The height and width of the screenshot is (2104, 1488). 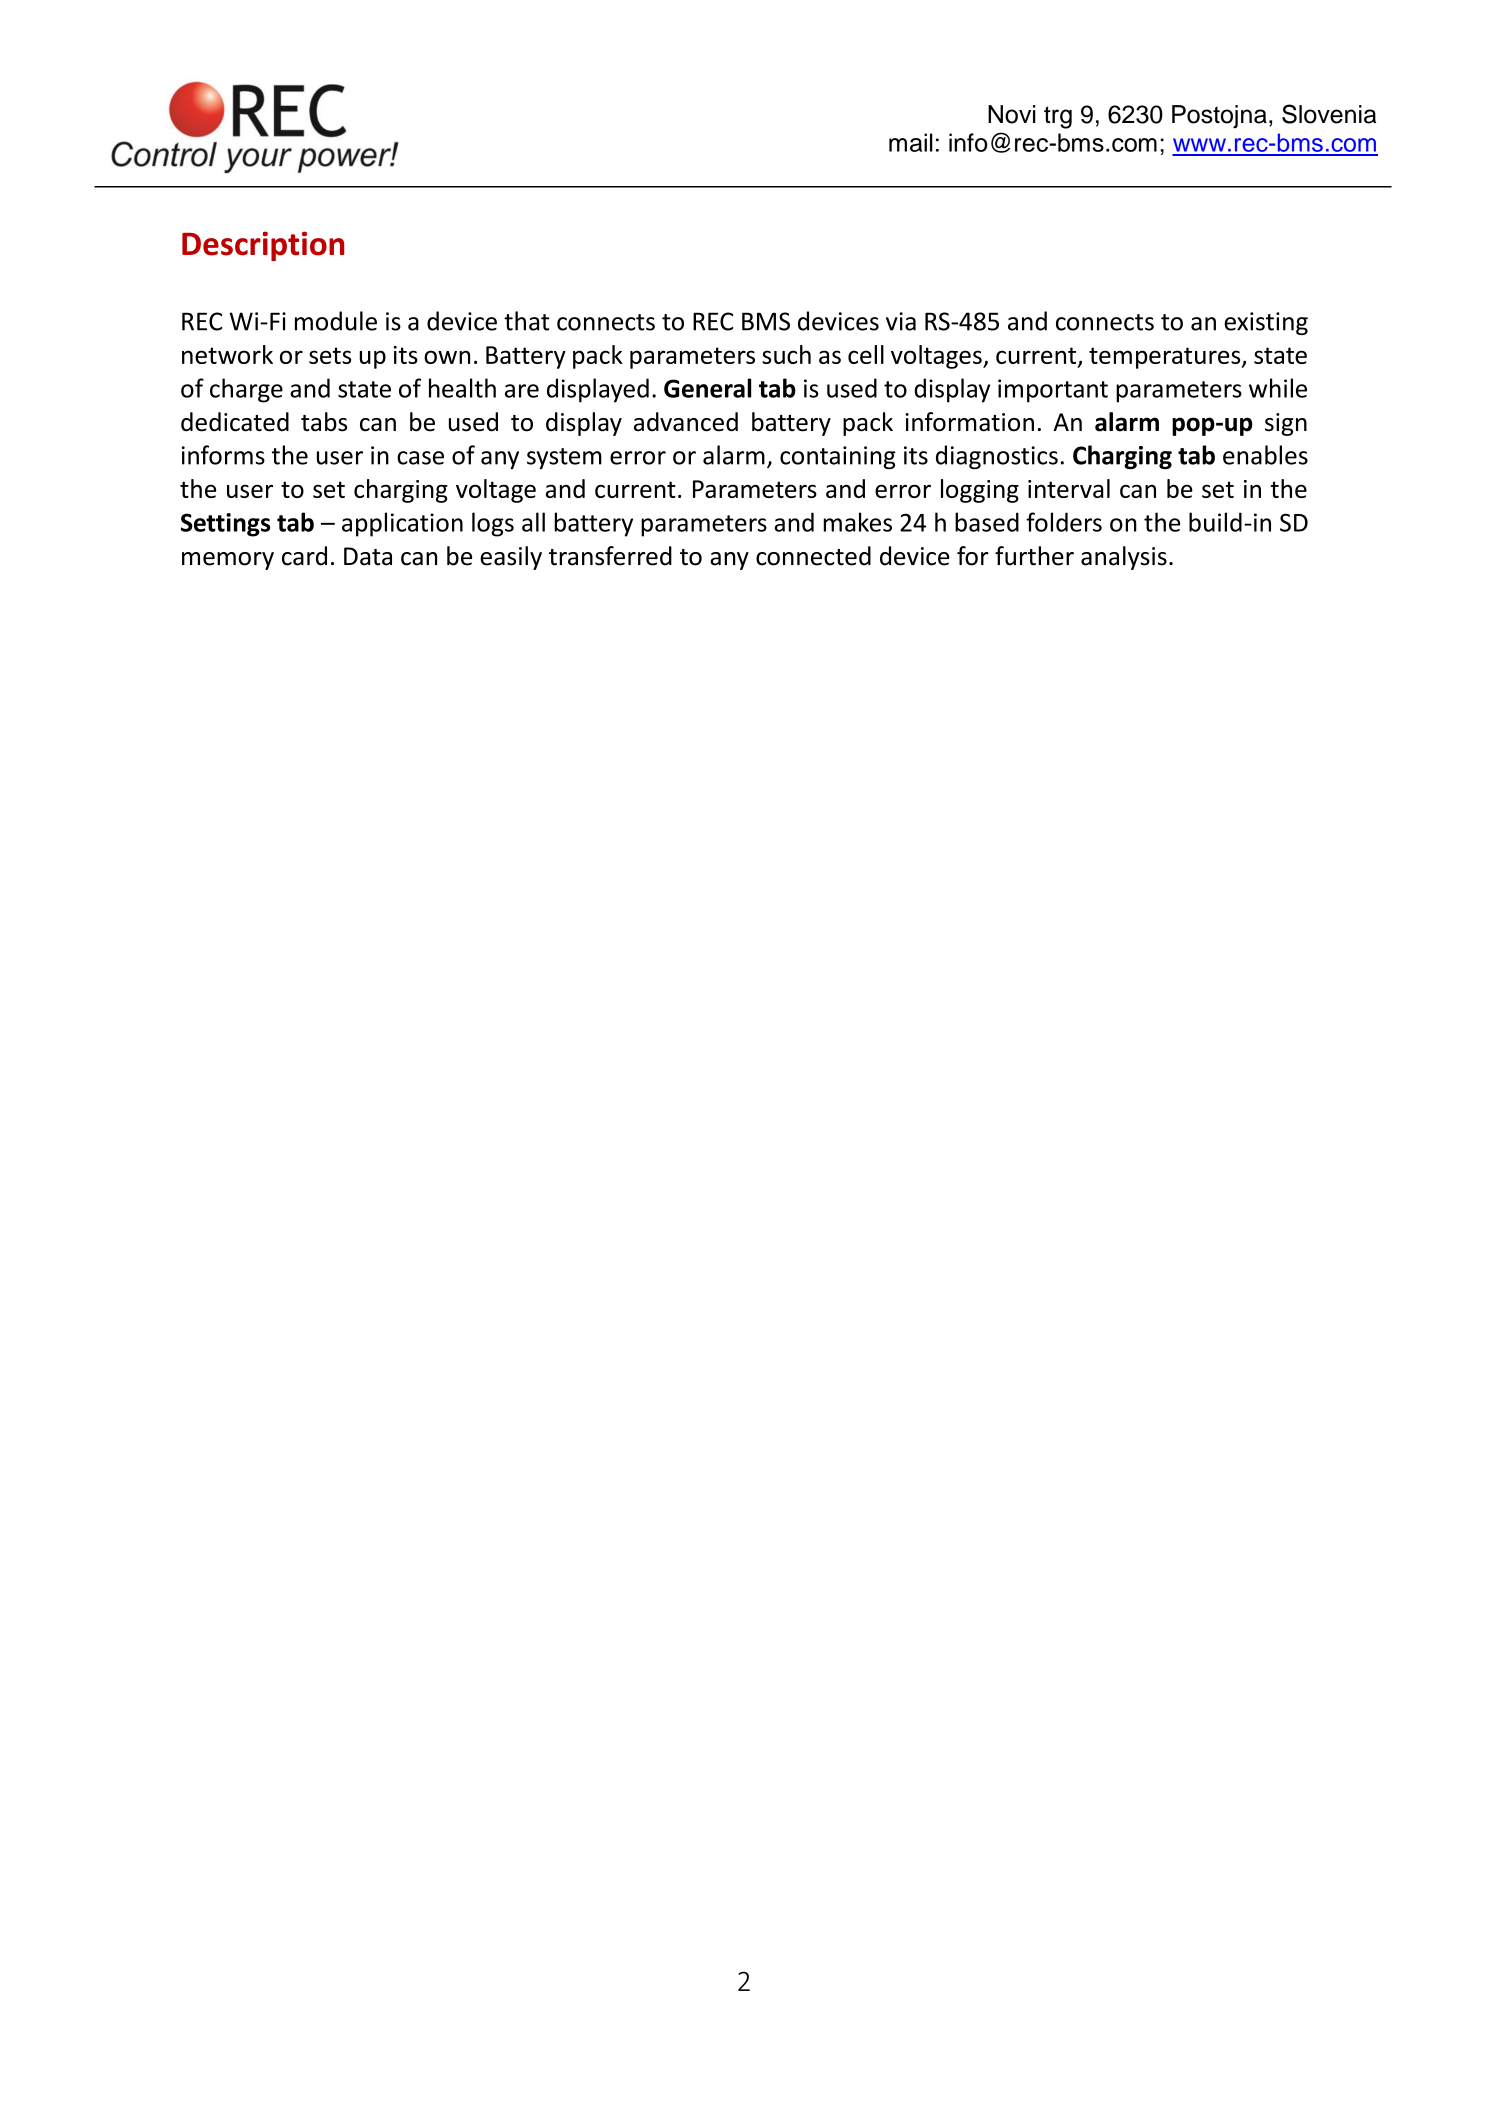 I want to click on mail, so click(x=911, y=142).
